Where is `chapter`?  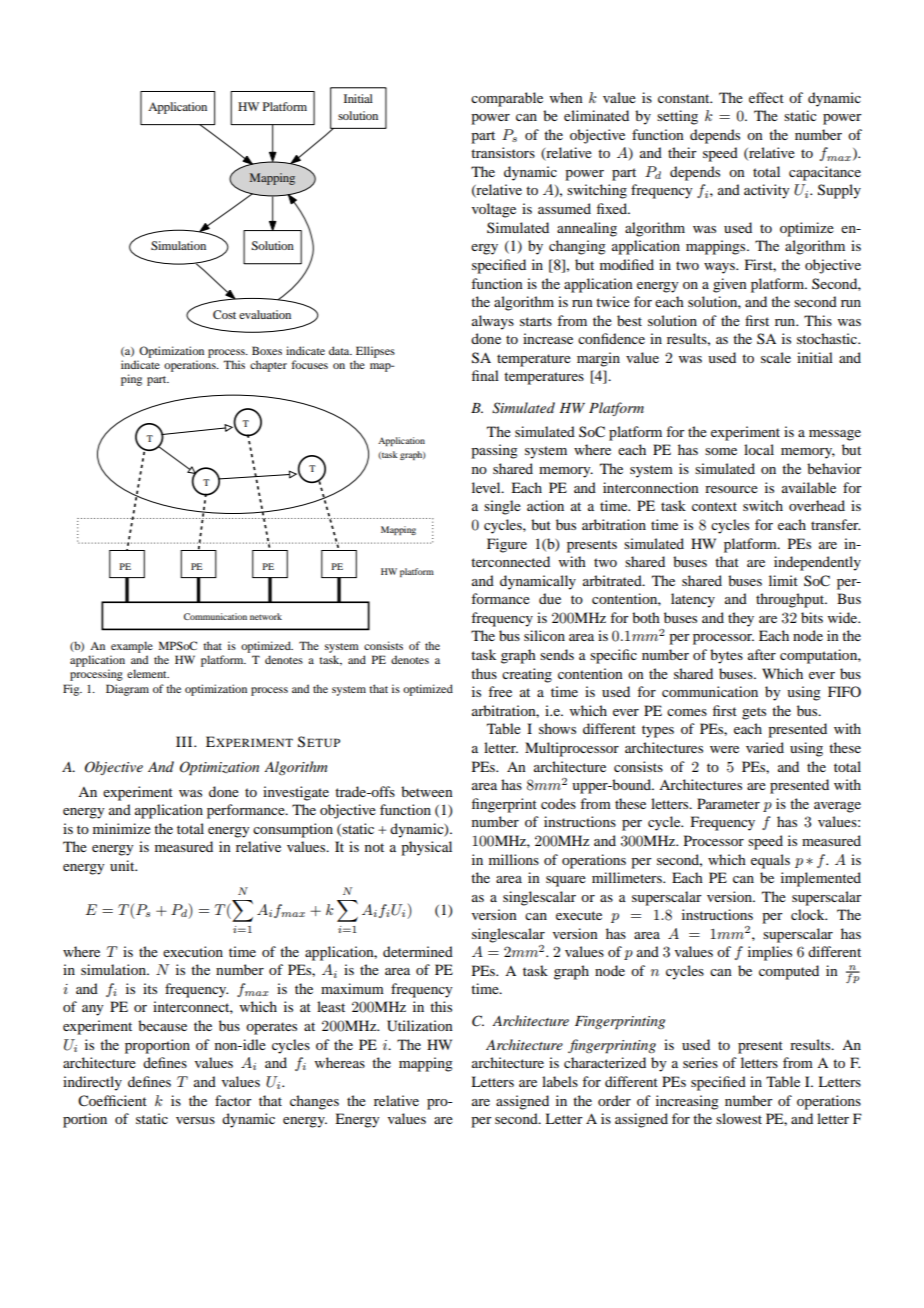
chapter is located at coordinates (268, 366).
